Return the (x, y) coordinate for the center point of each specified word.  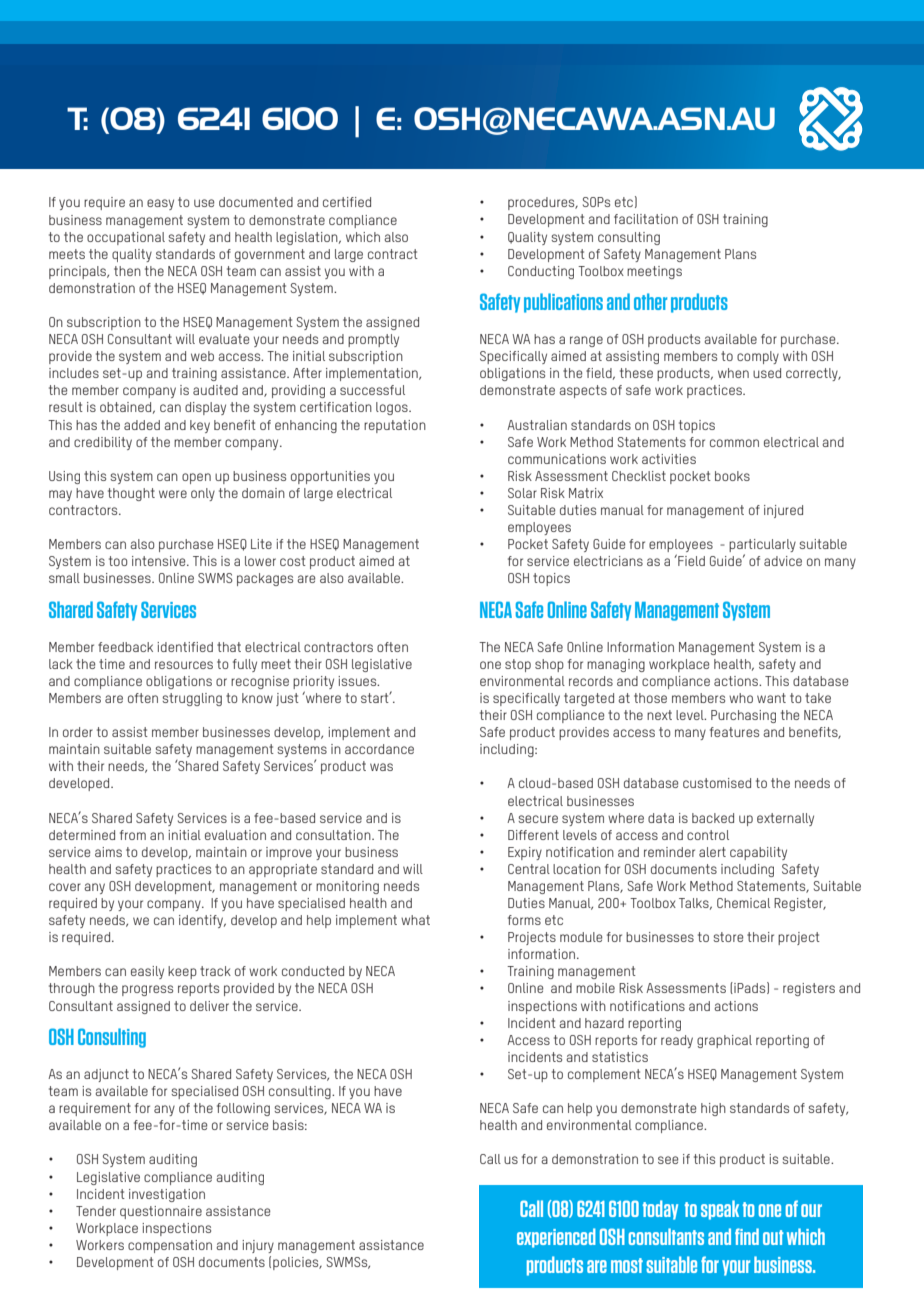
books (732, 476)
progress (147, 990)
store (728, 937)
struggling (192, 699)
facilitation (646, 219)
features (734, 732)
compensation (170, 1246)
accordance (379, 749)
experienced (556, 1238)
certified (347, 202)
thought (131, 494)
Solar (522, 493)
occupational (126, 238)
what (415, 920)
